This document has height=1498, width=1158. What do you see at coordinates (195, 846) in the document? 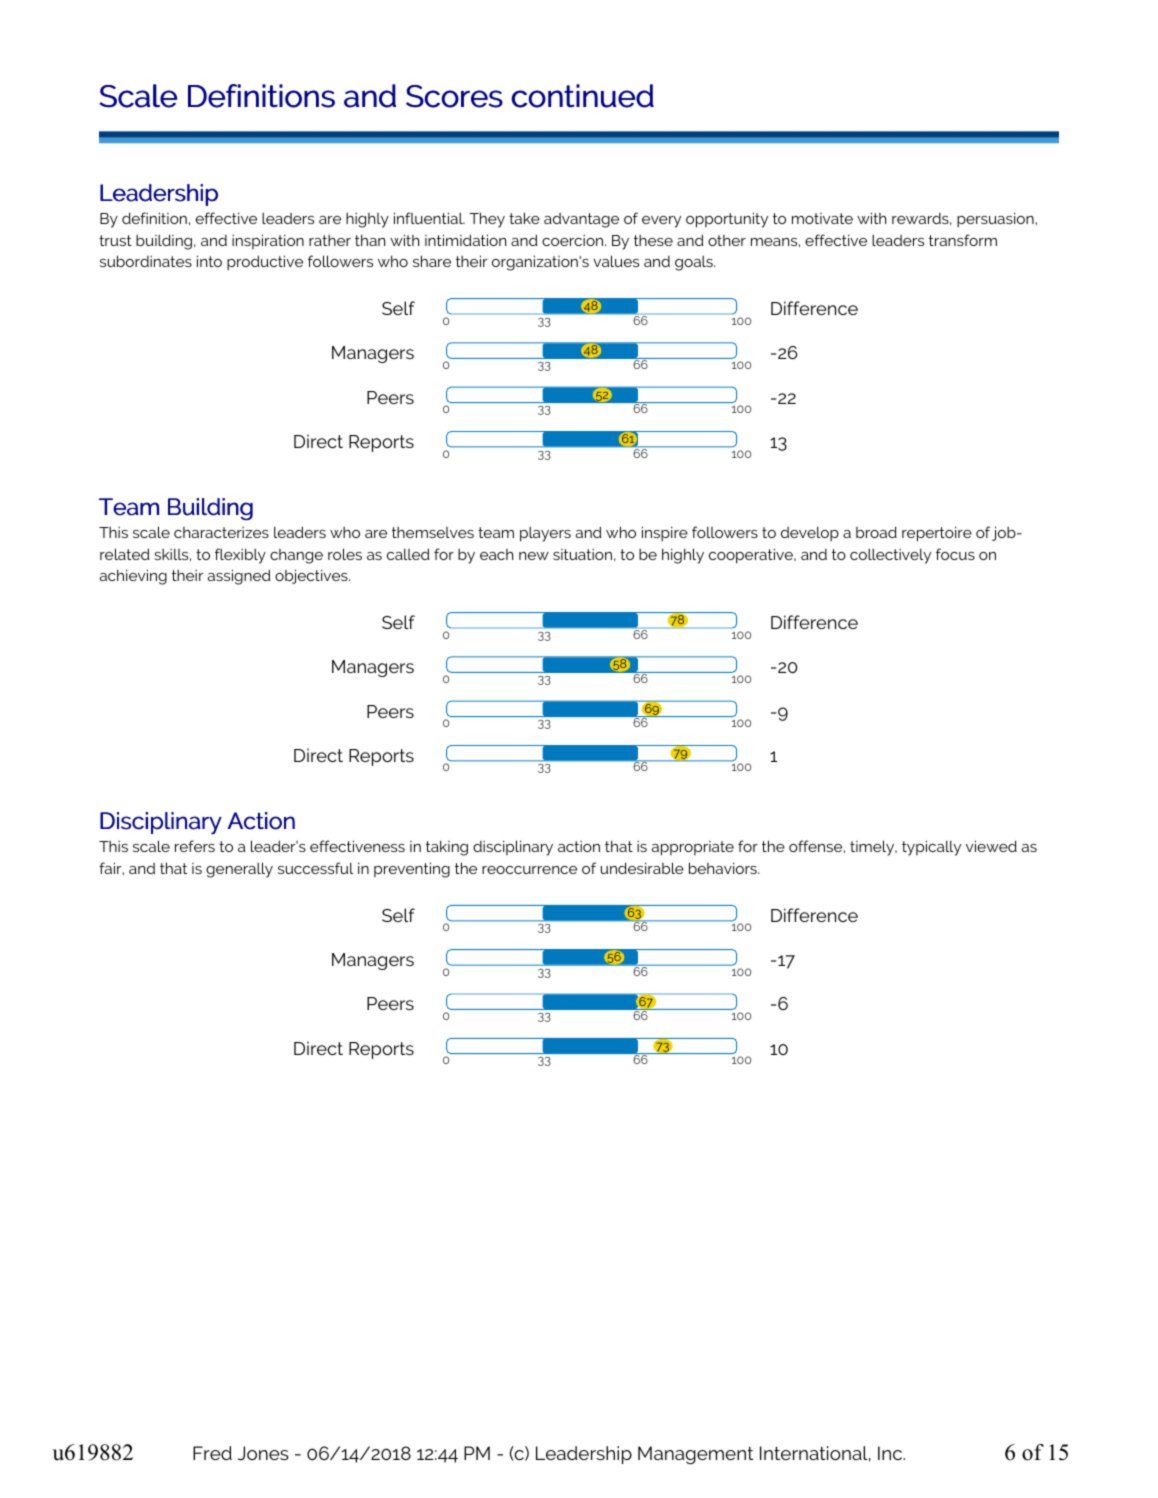
I see `refers` at bounding box center [195, 846].
